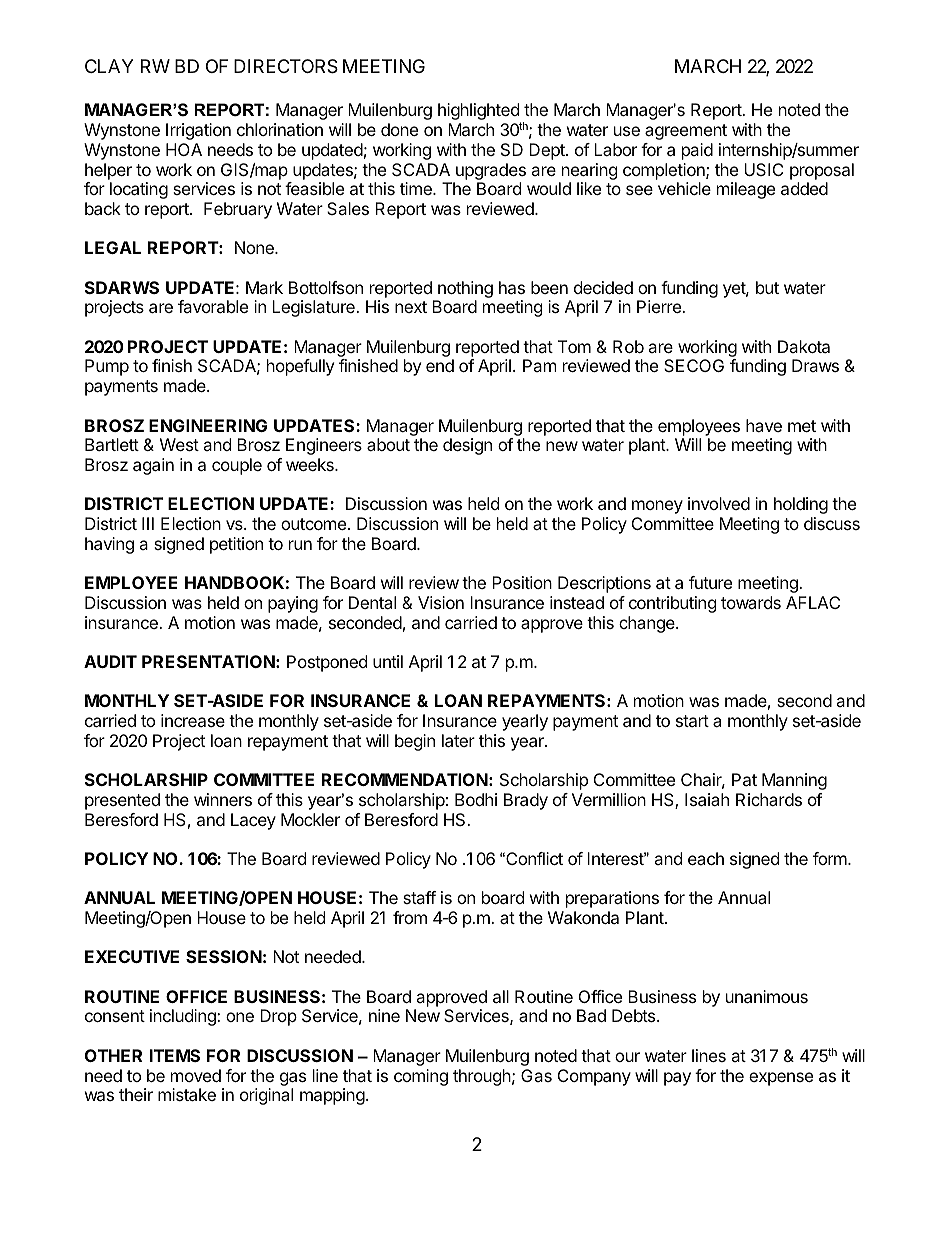  I want to click on Pat, so click(744, 779).
